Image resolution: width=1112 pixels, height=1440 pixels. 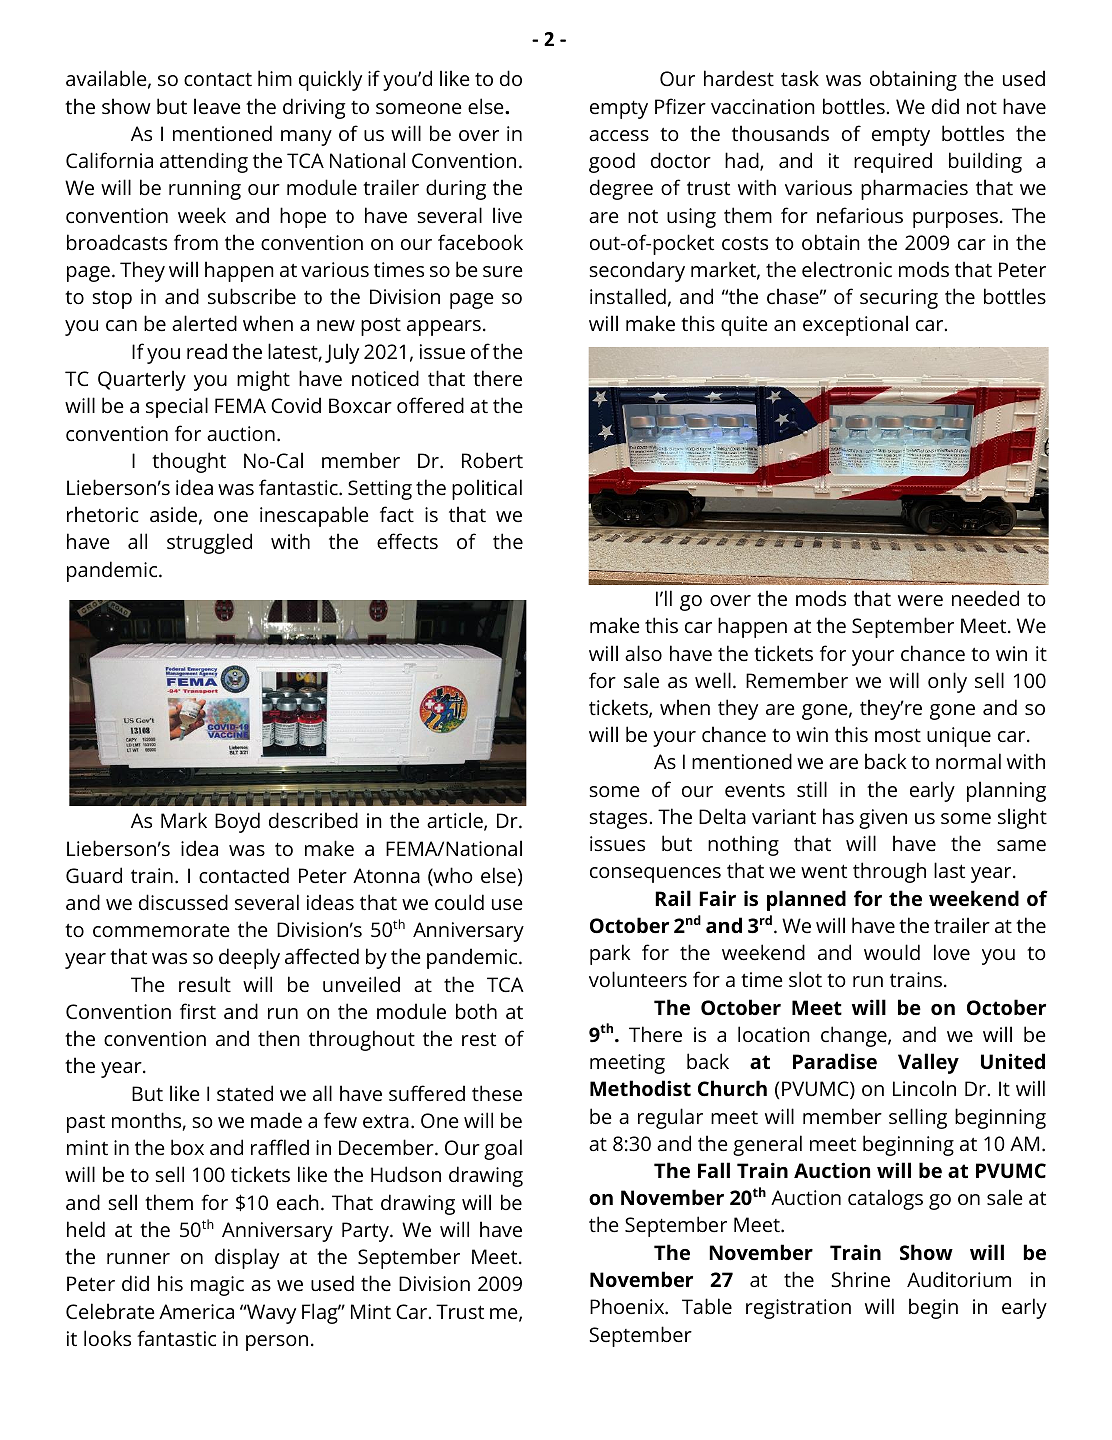 I want to click on political, so click(x=487, y=489).
